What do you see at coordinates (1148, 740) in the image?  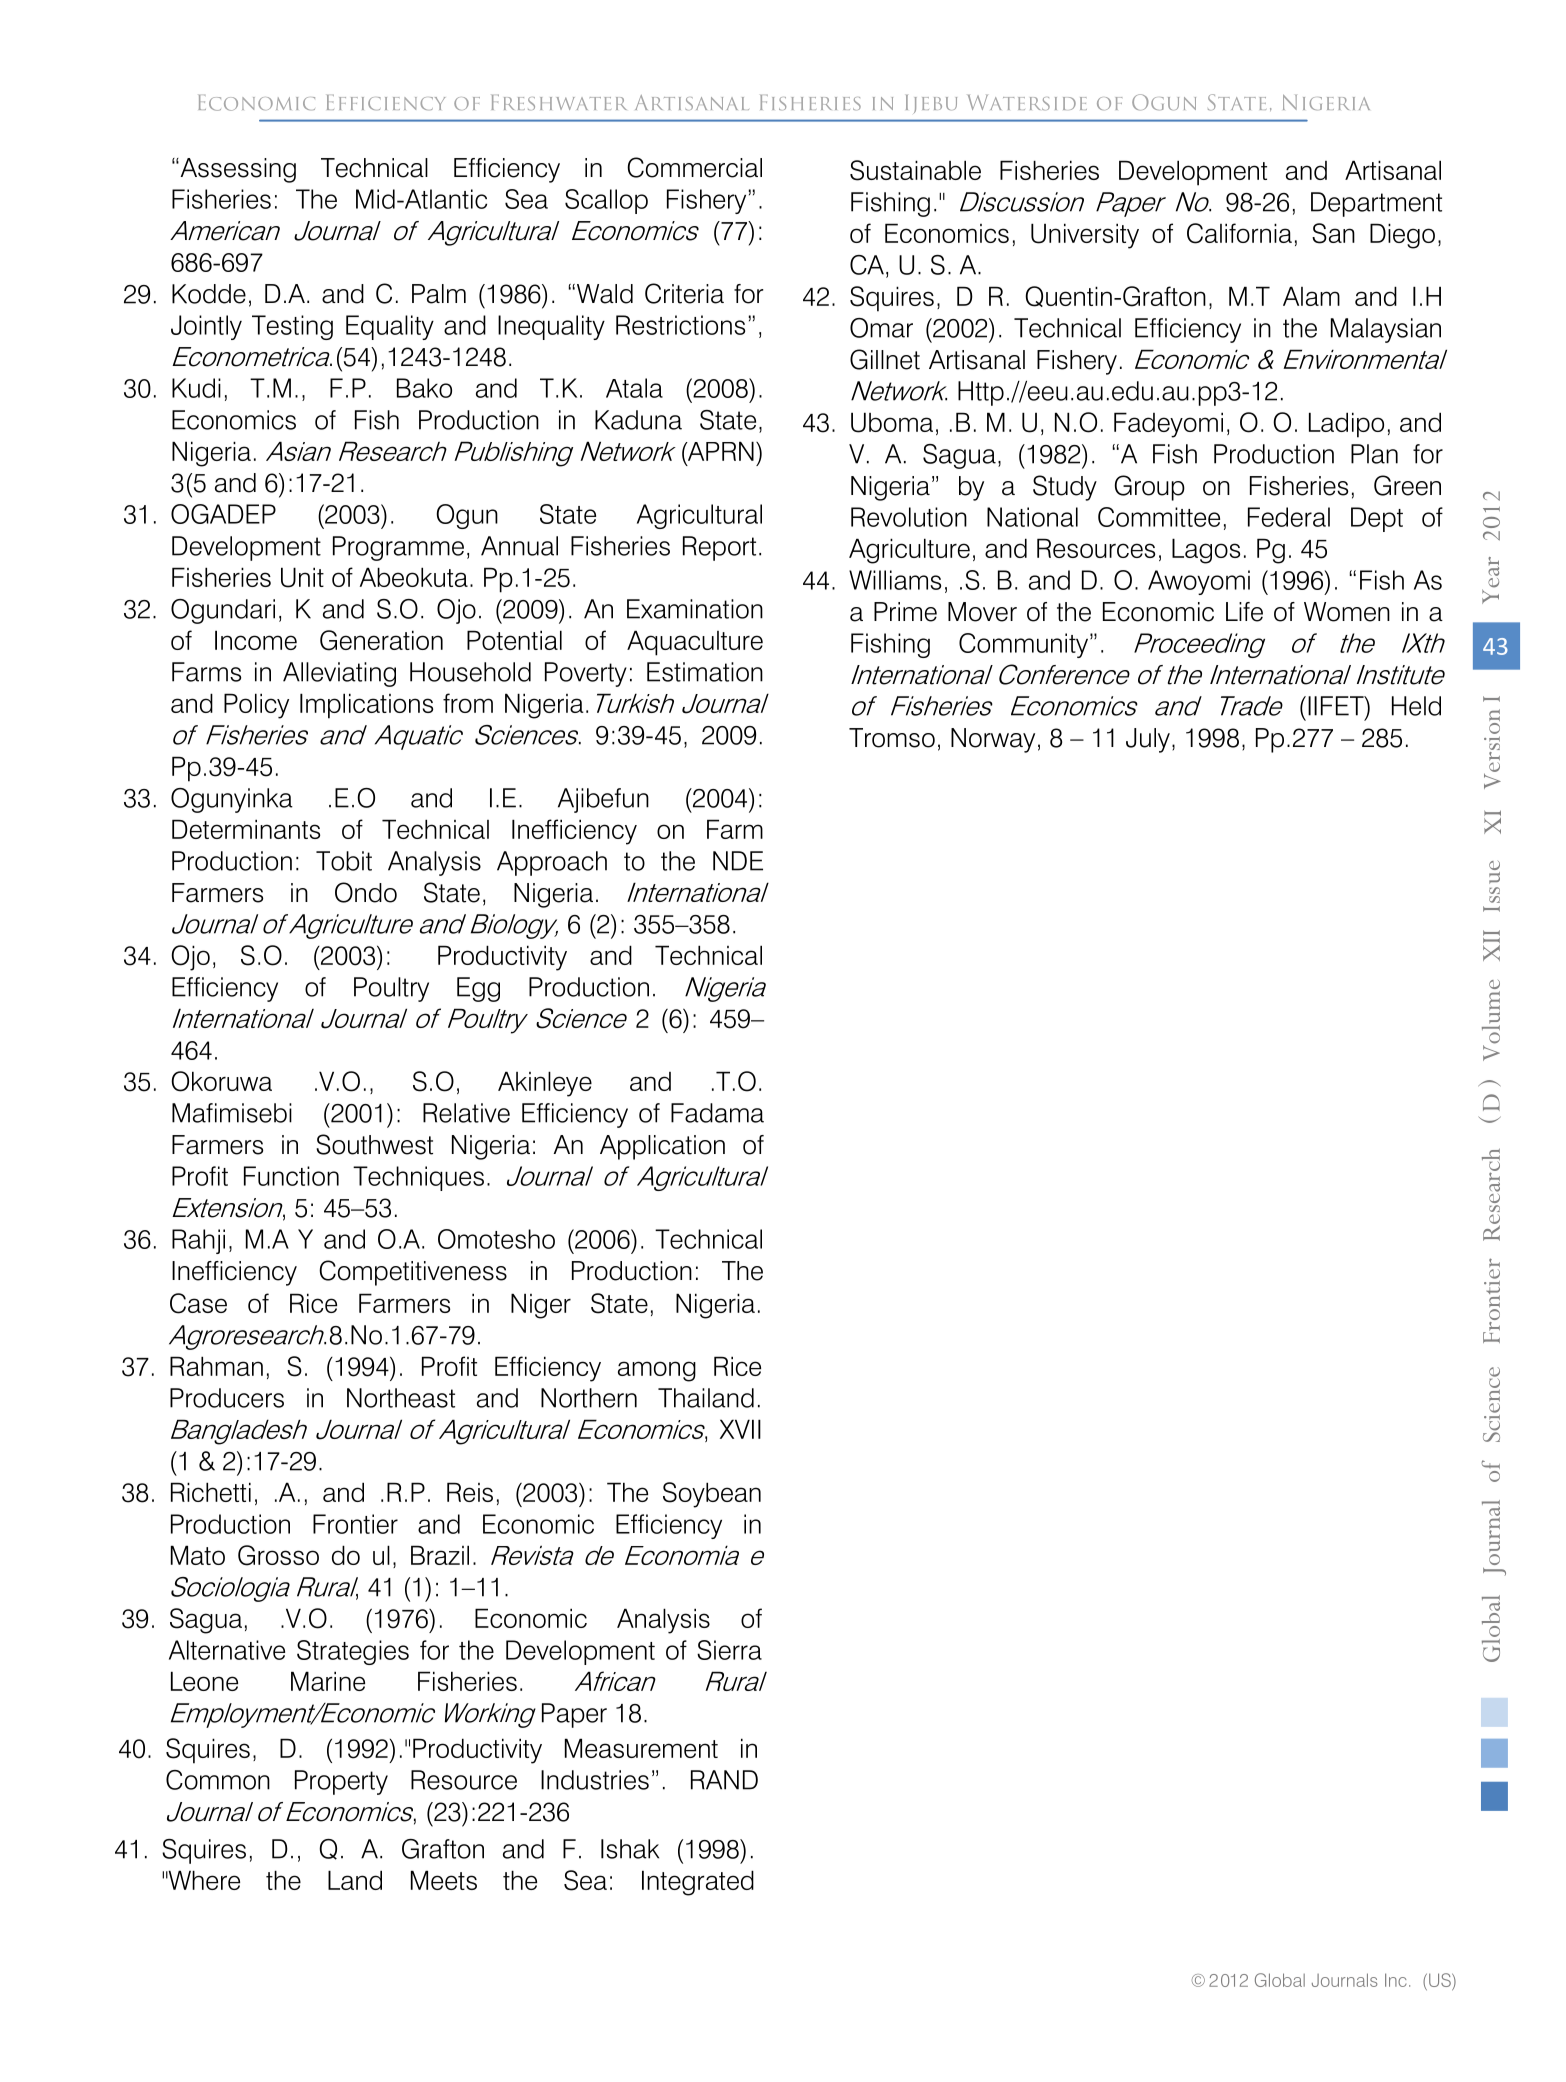 I see `July` at bounding box center [1148, 740].
